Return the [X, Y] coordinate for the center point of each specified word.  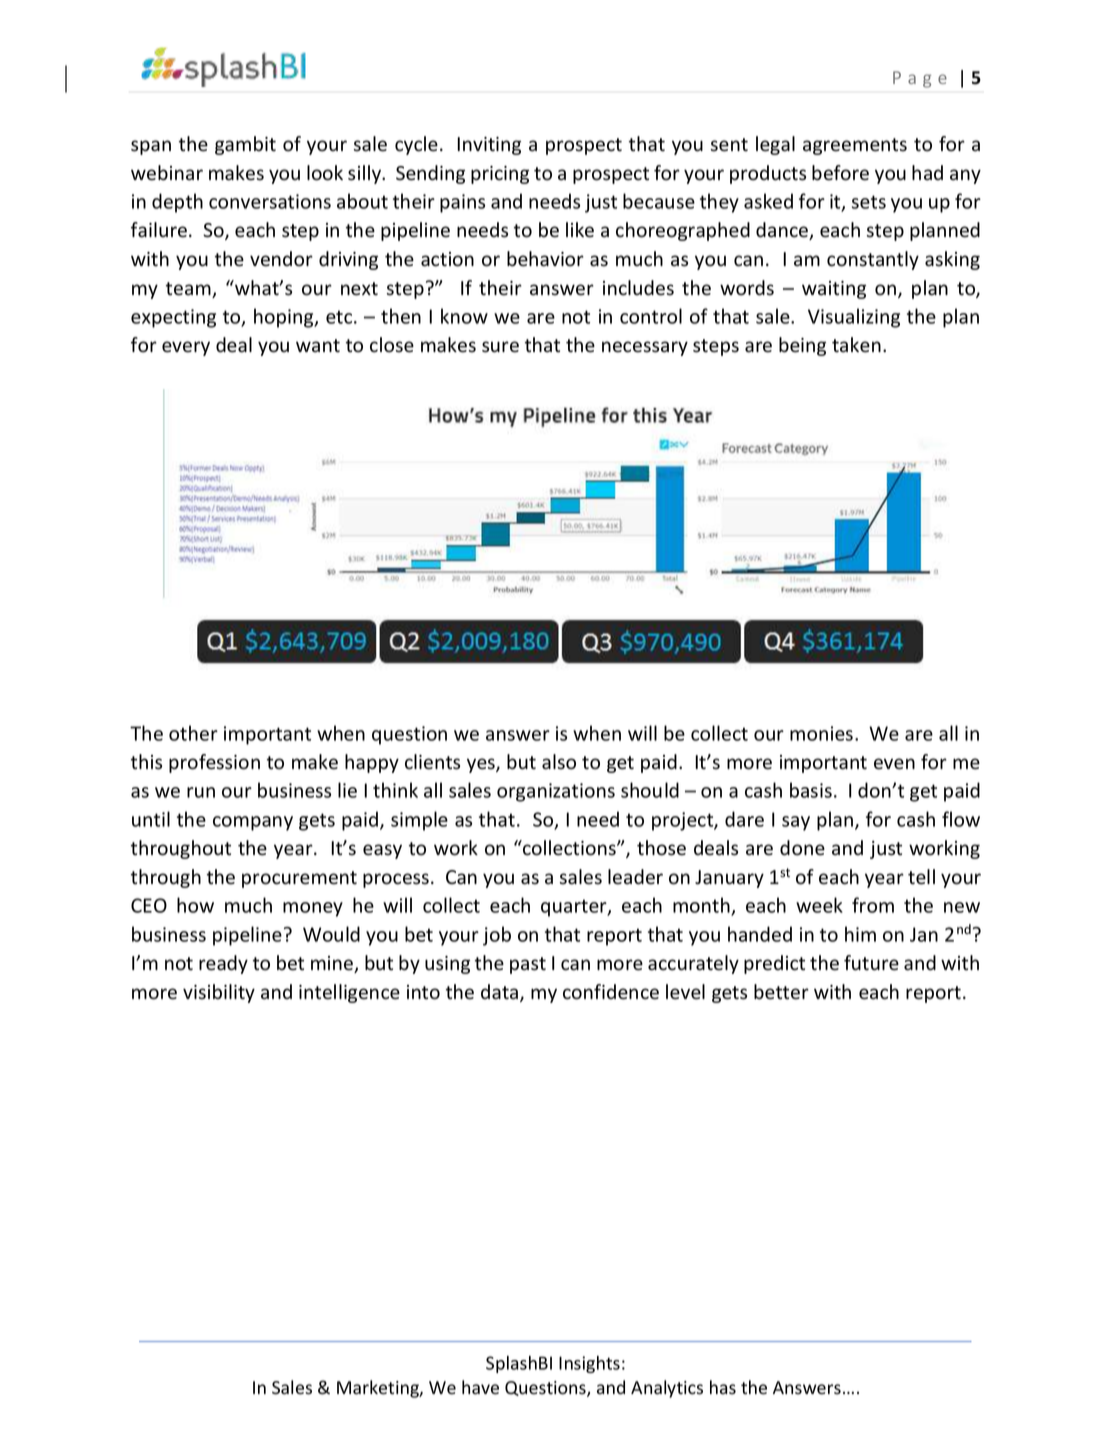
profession [214, 763]
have [480, 1387]
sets [869, 202]
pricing [500, 175]
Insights [589, 1364]
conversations [270, 201]
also [559, 762]
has [723, 1387]
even [894, 764]
